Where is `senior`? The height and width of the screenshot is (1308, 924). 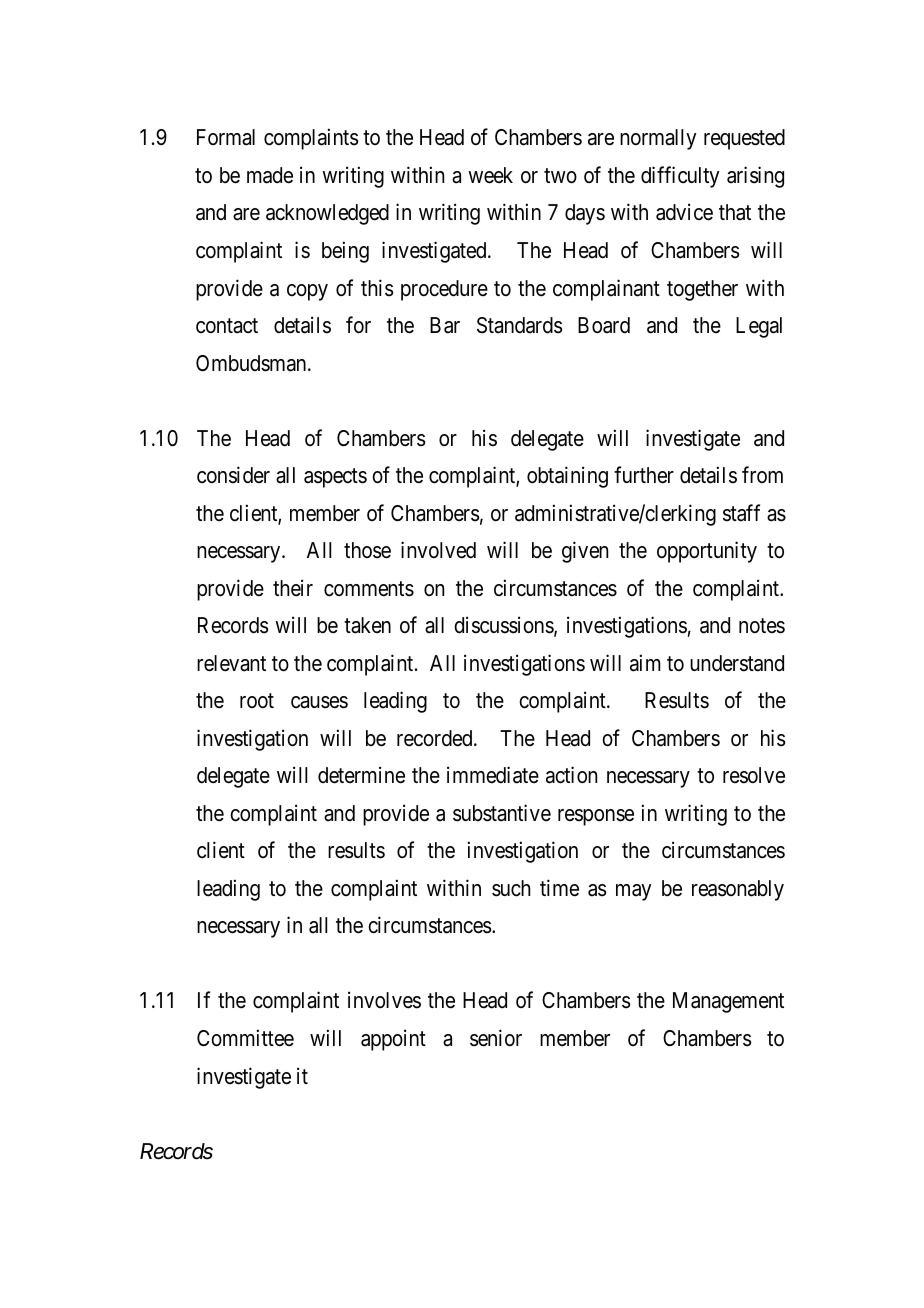
senior is located at coordinates (496, 1038).
